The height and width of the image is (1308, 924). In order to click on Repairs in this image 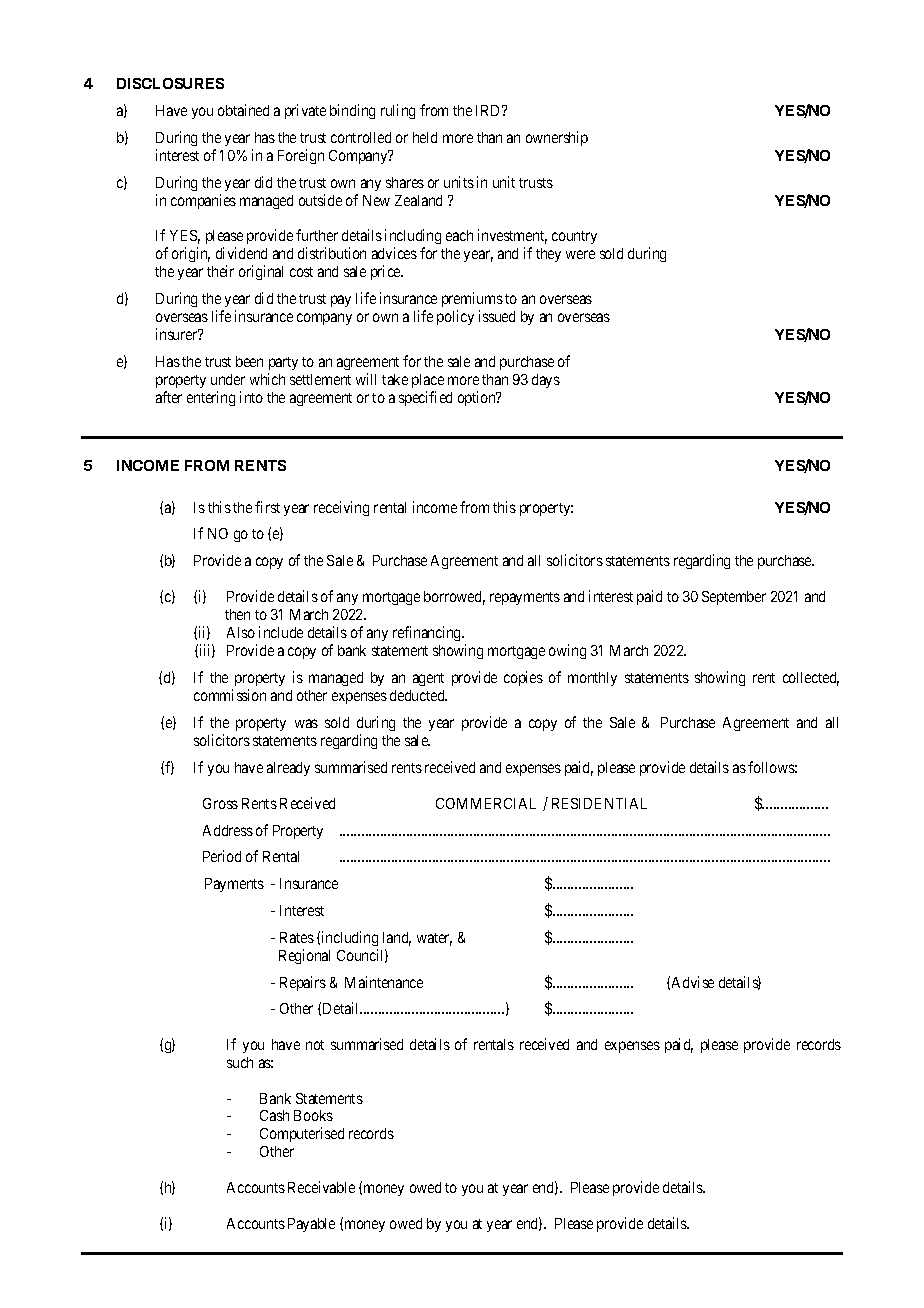, I will do `click(303, 983)`.
